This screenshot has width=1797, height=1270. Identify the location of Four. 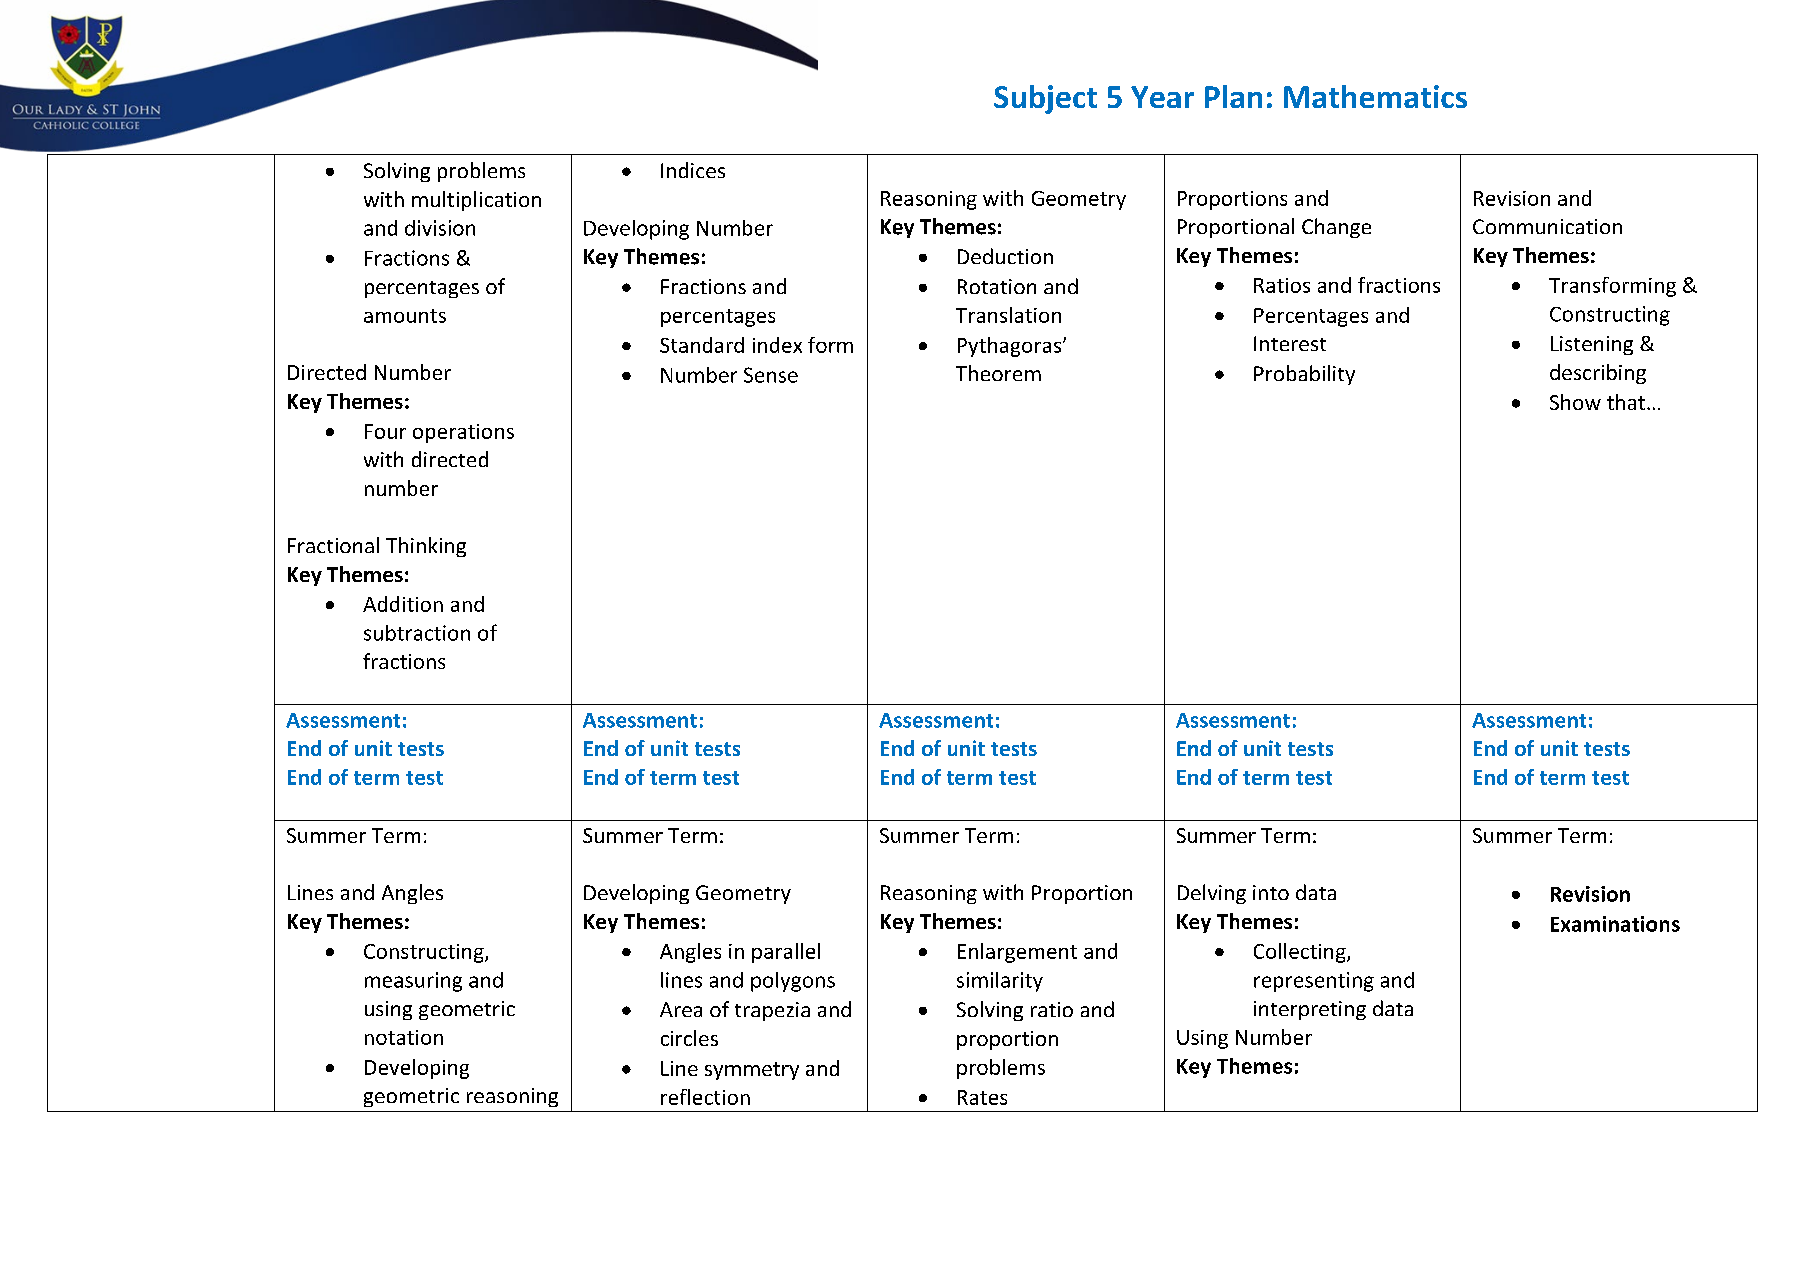
(385, 431).
